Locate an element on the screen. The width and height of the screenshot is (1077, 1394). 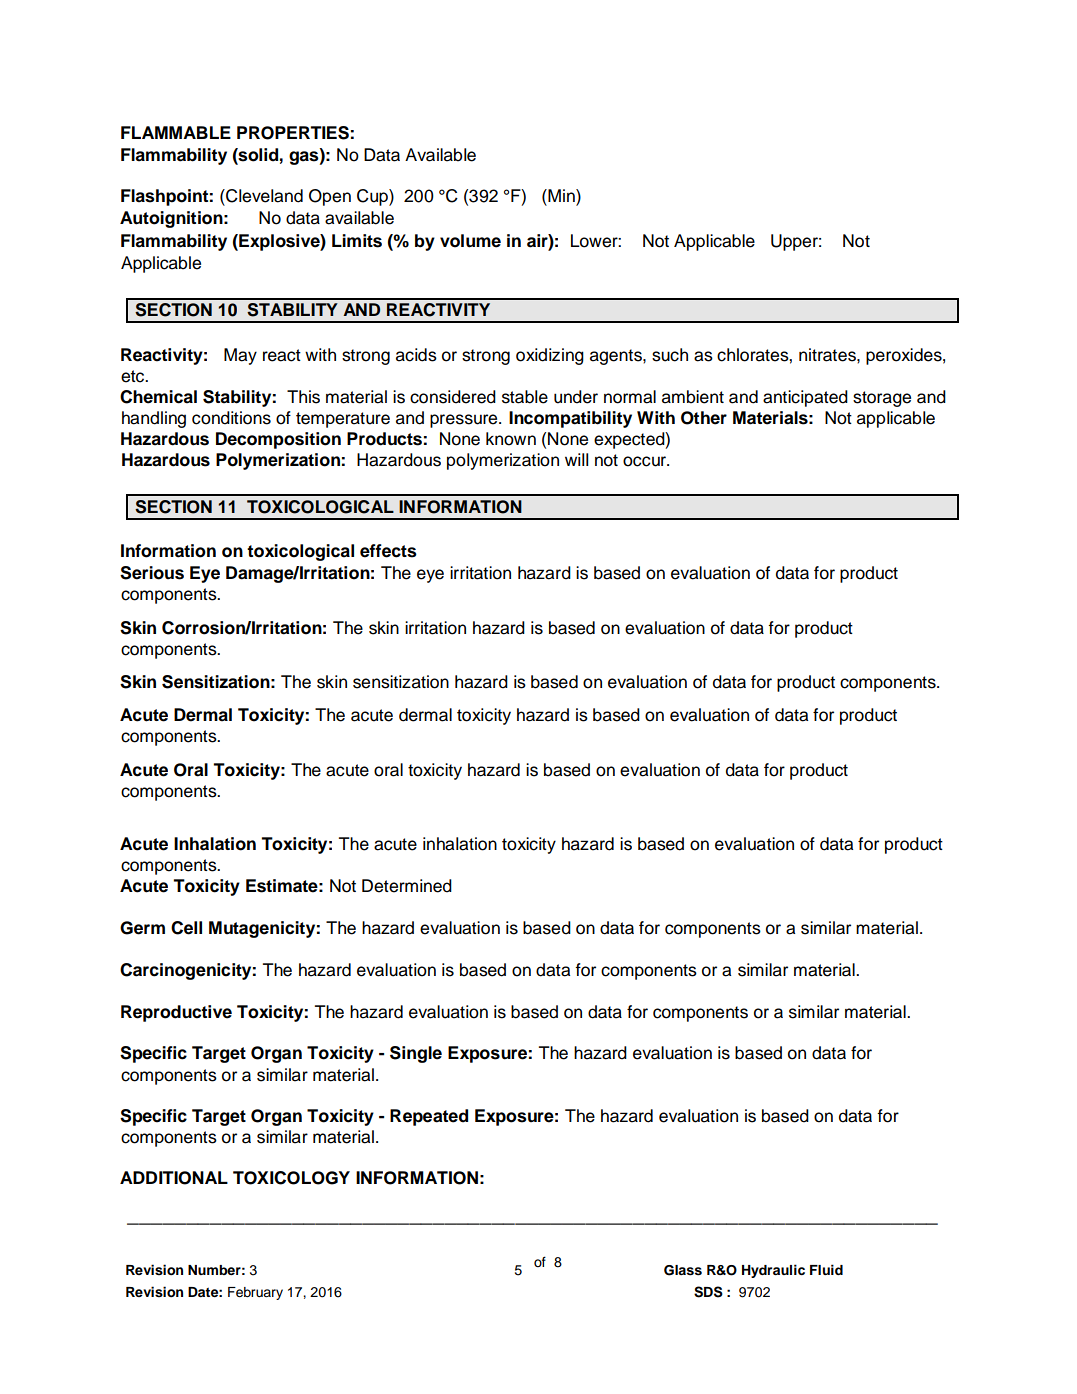
anticipated is located at coordinates (805, 398).
